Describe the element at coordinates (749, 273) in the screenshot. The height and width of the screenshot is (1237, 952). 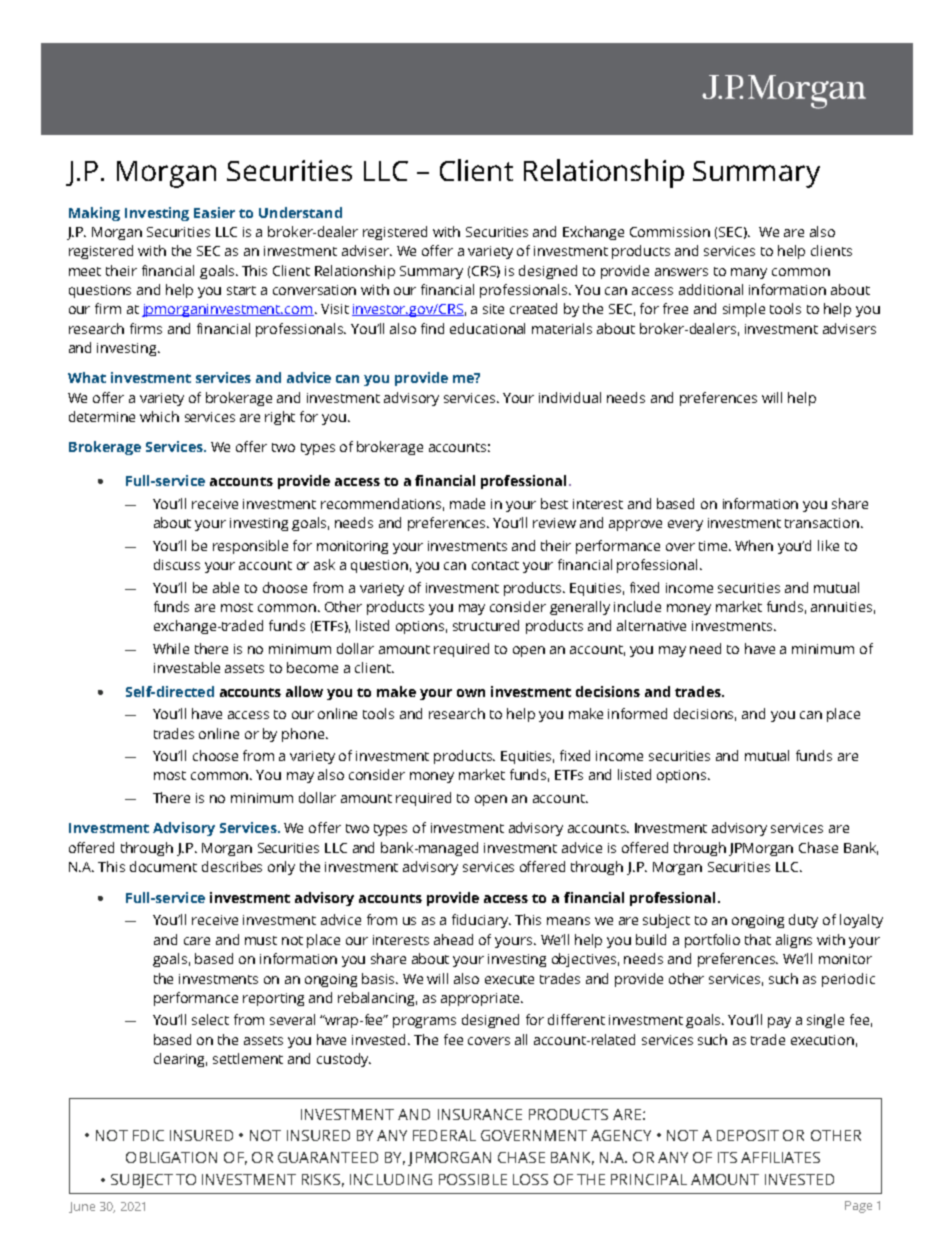
I see `many` at that location.
